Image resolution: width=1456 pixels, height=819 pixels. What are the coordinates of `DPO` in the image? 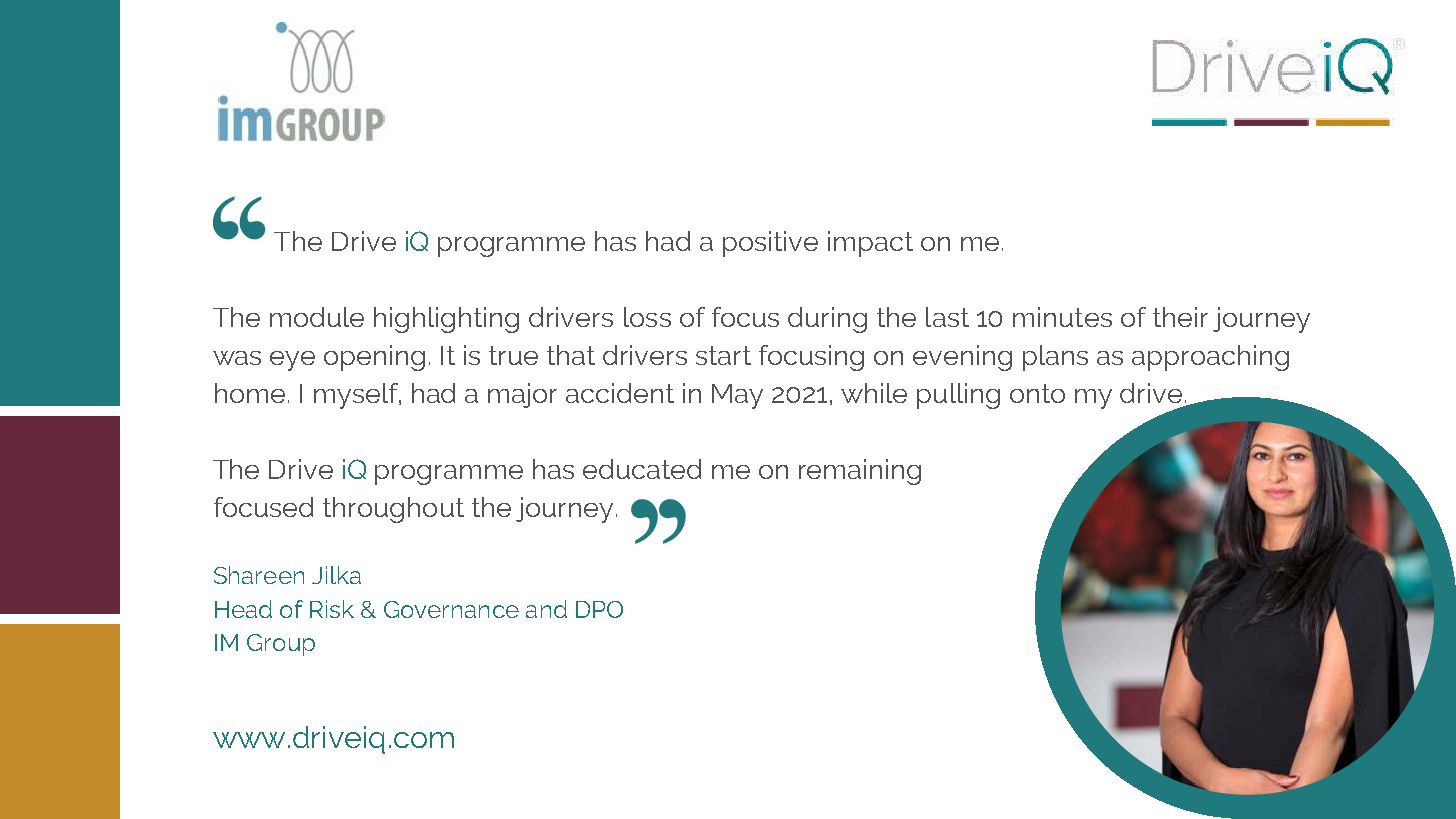 It's located at (599, 609).
